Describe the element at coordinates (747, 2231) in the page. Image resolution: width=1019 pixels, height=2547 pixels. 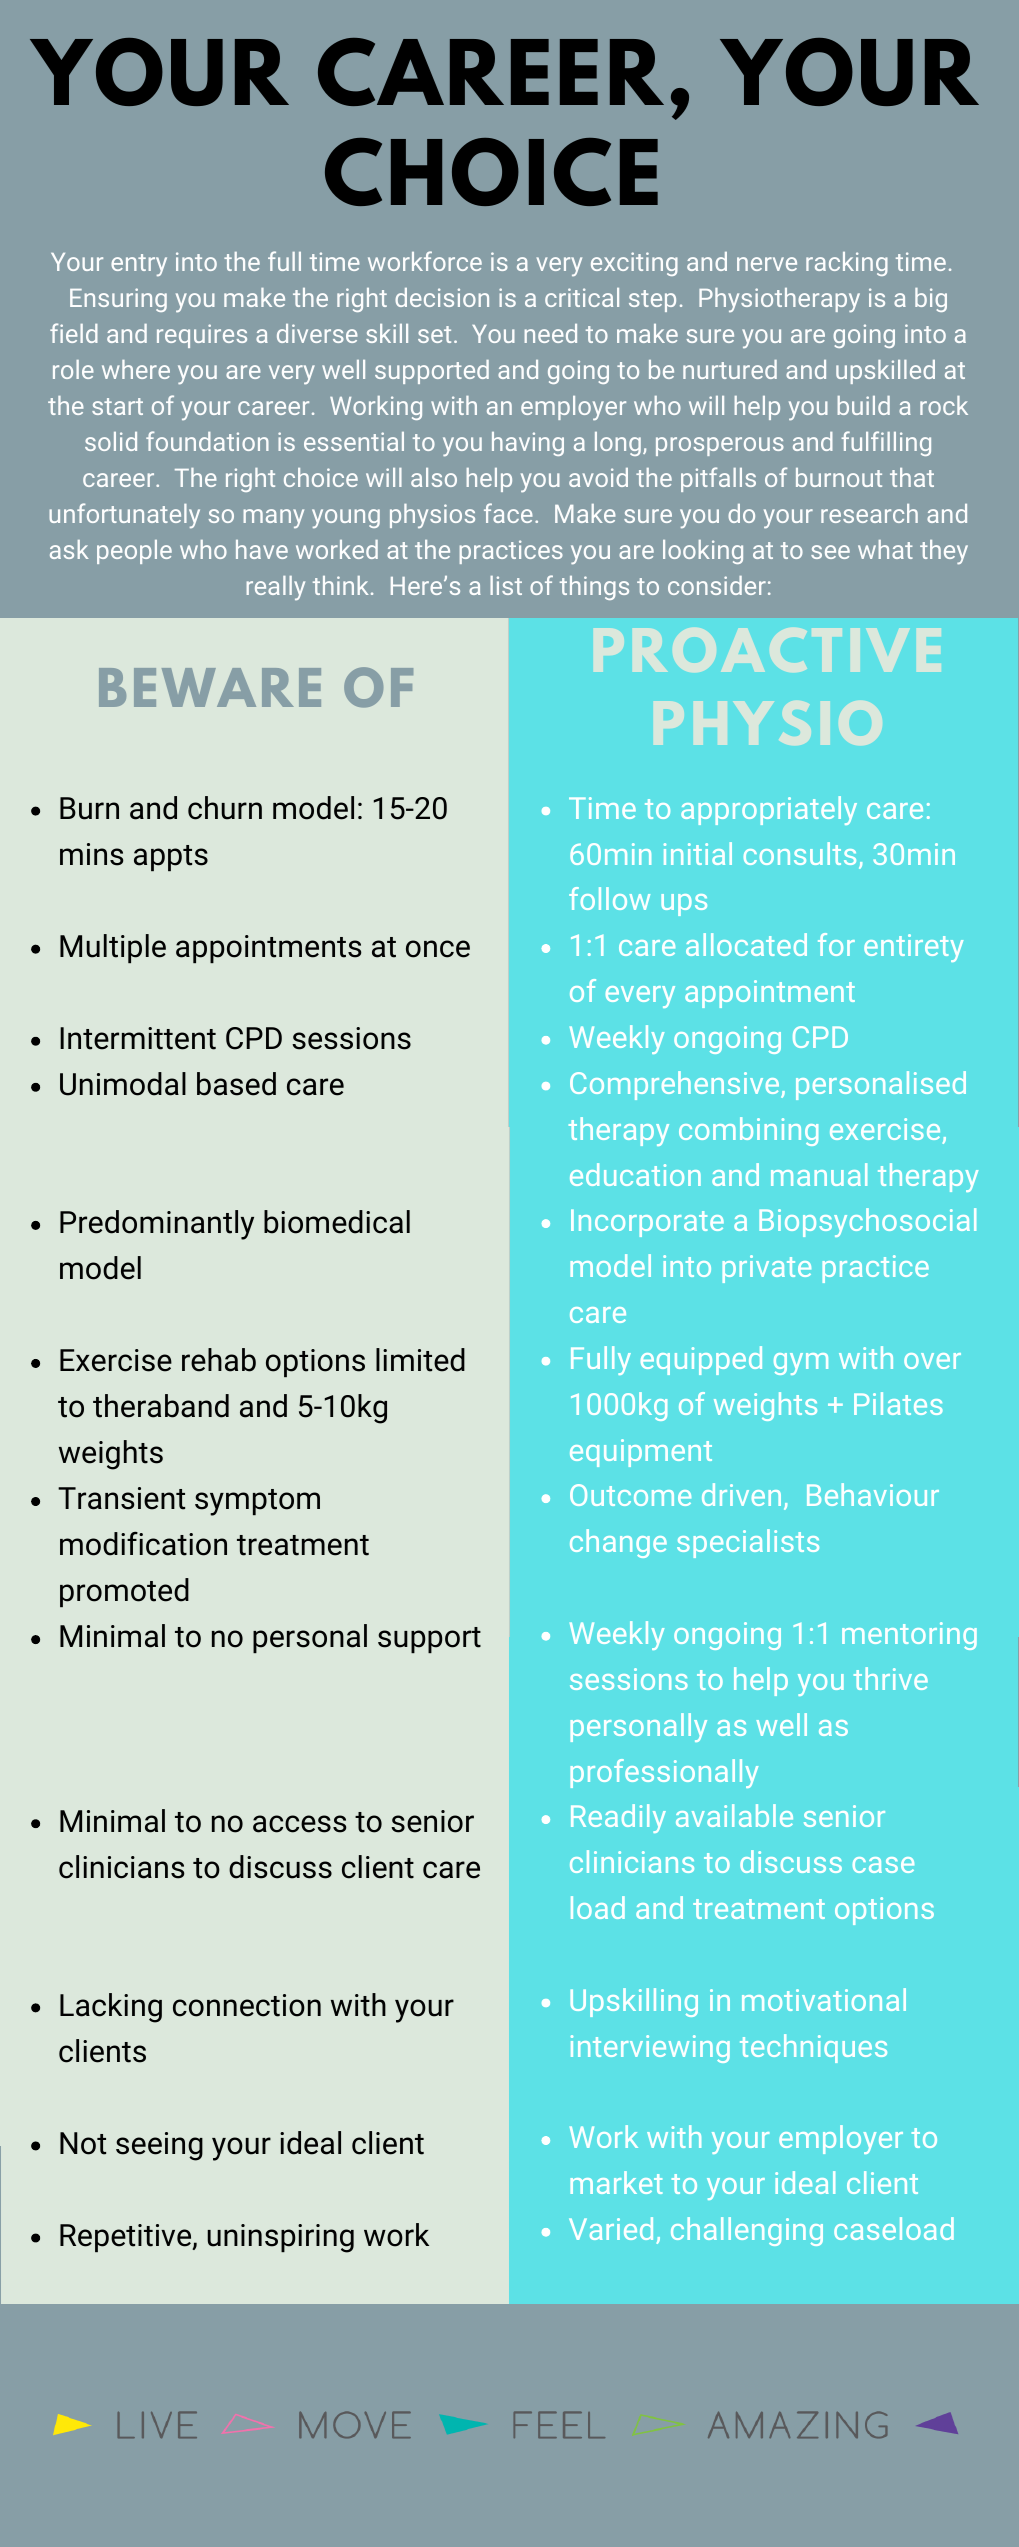
I see `challenging` at that location.
